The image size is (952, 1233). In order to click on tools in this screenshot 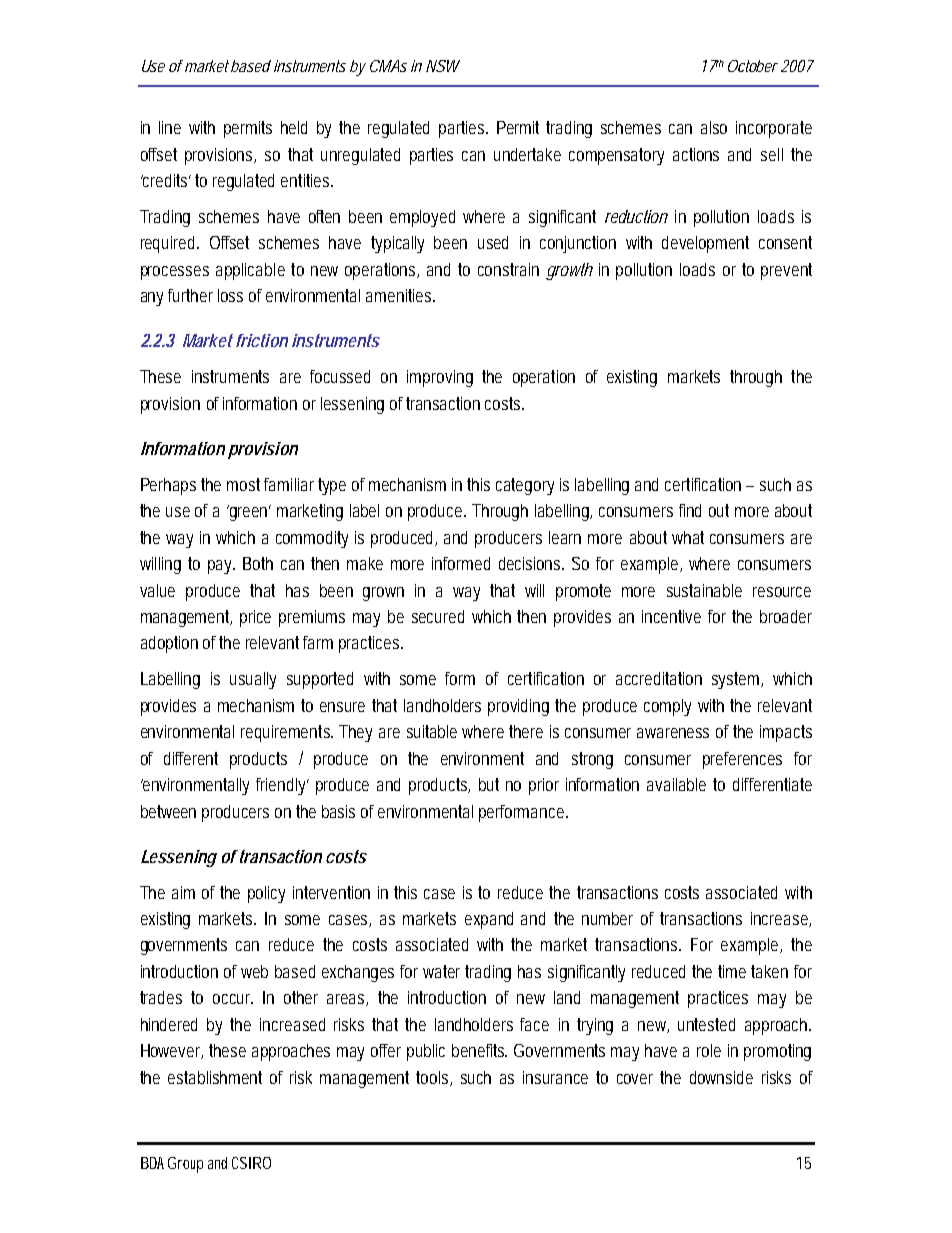, I will do `click(434, 1078)`.
